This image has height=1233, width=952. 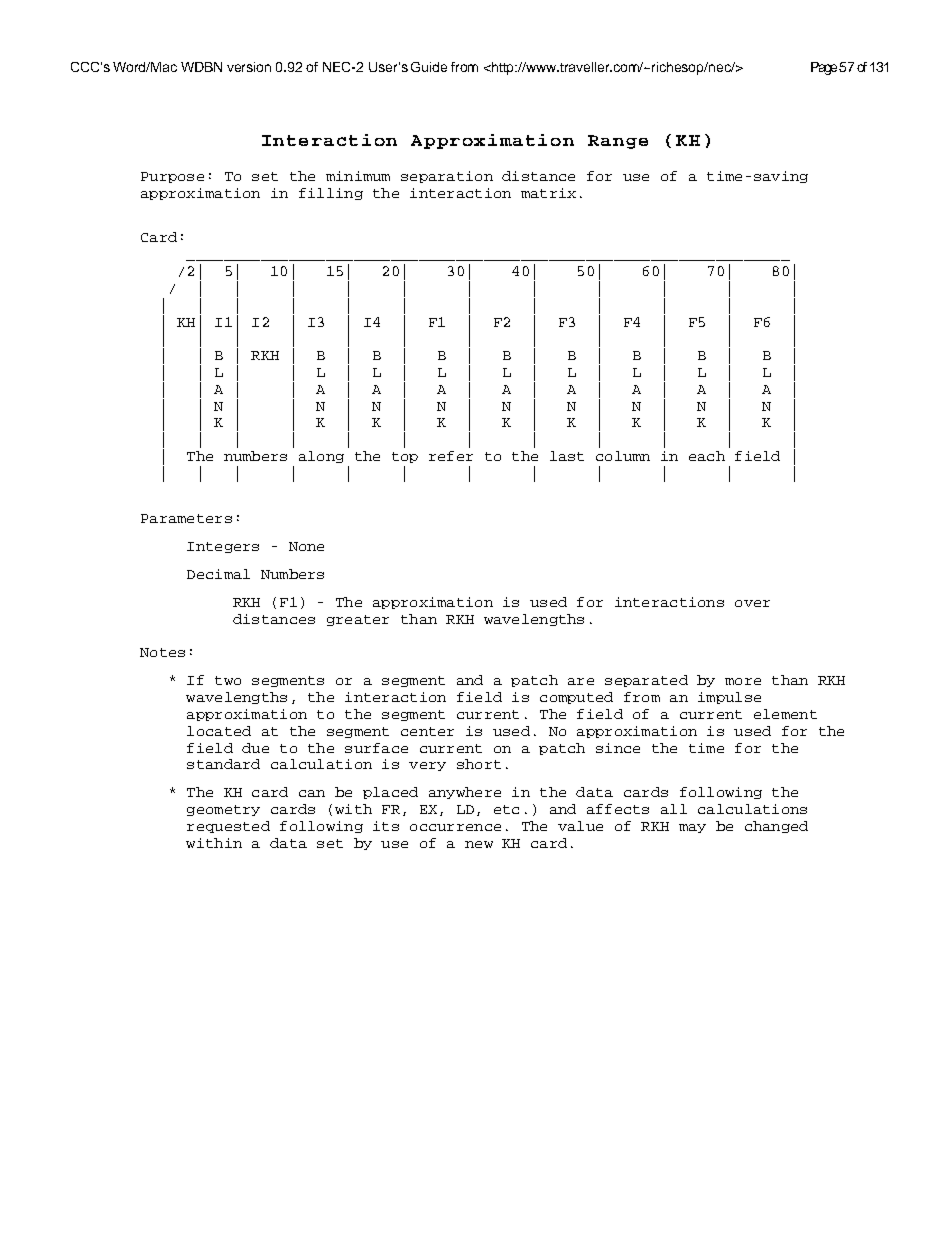 What do you see at coordinates (824, 68) in the image?
I see `Page` at bounding box center [824, 68].
